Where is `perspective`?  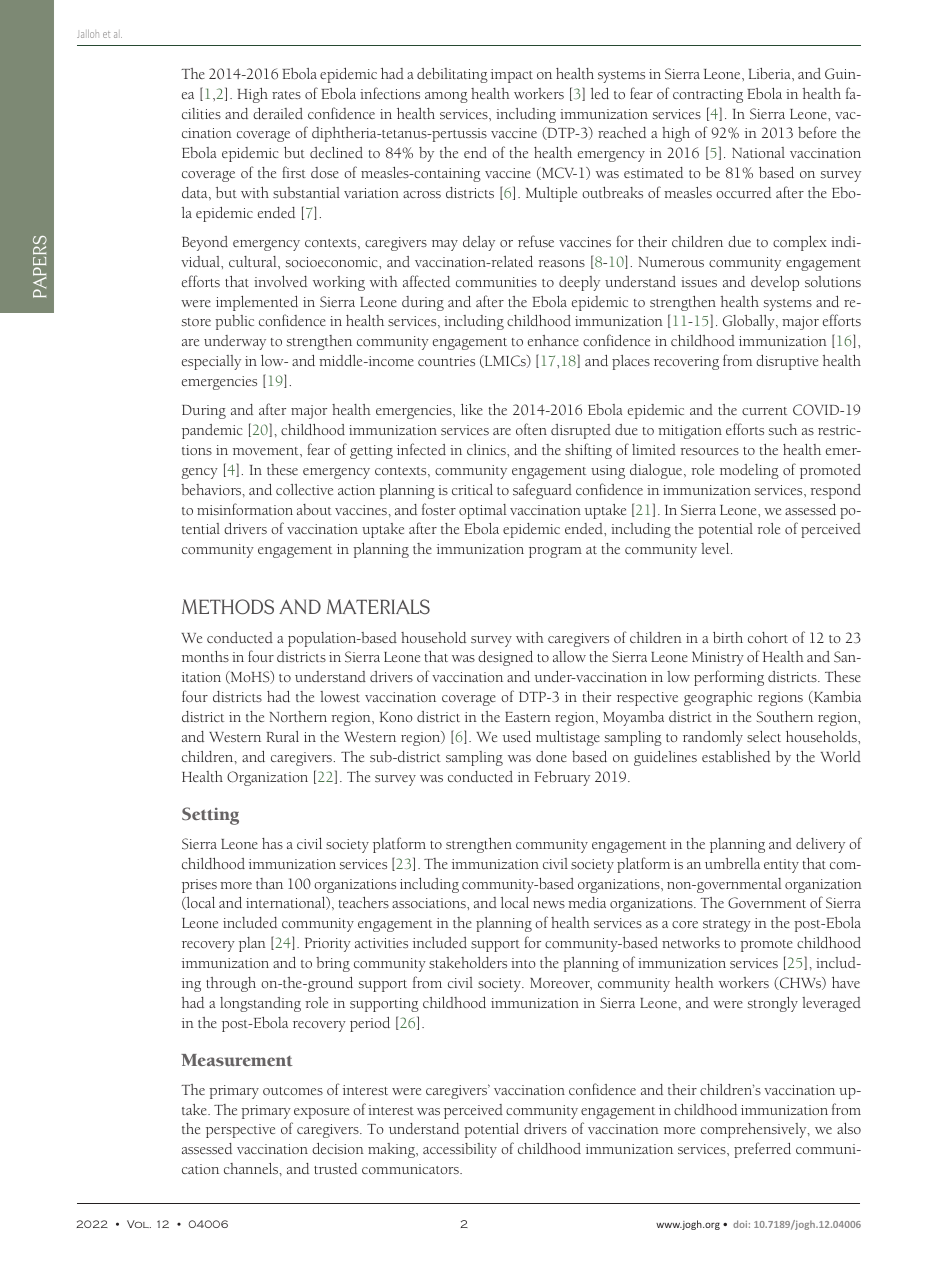 perspective is located at coordinates (240, 1131).
